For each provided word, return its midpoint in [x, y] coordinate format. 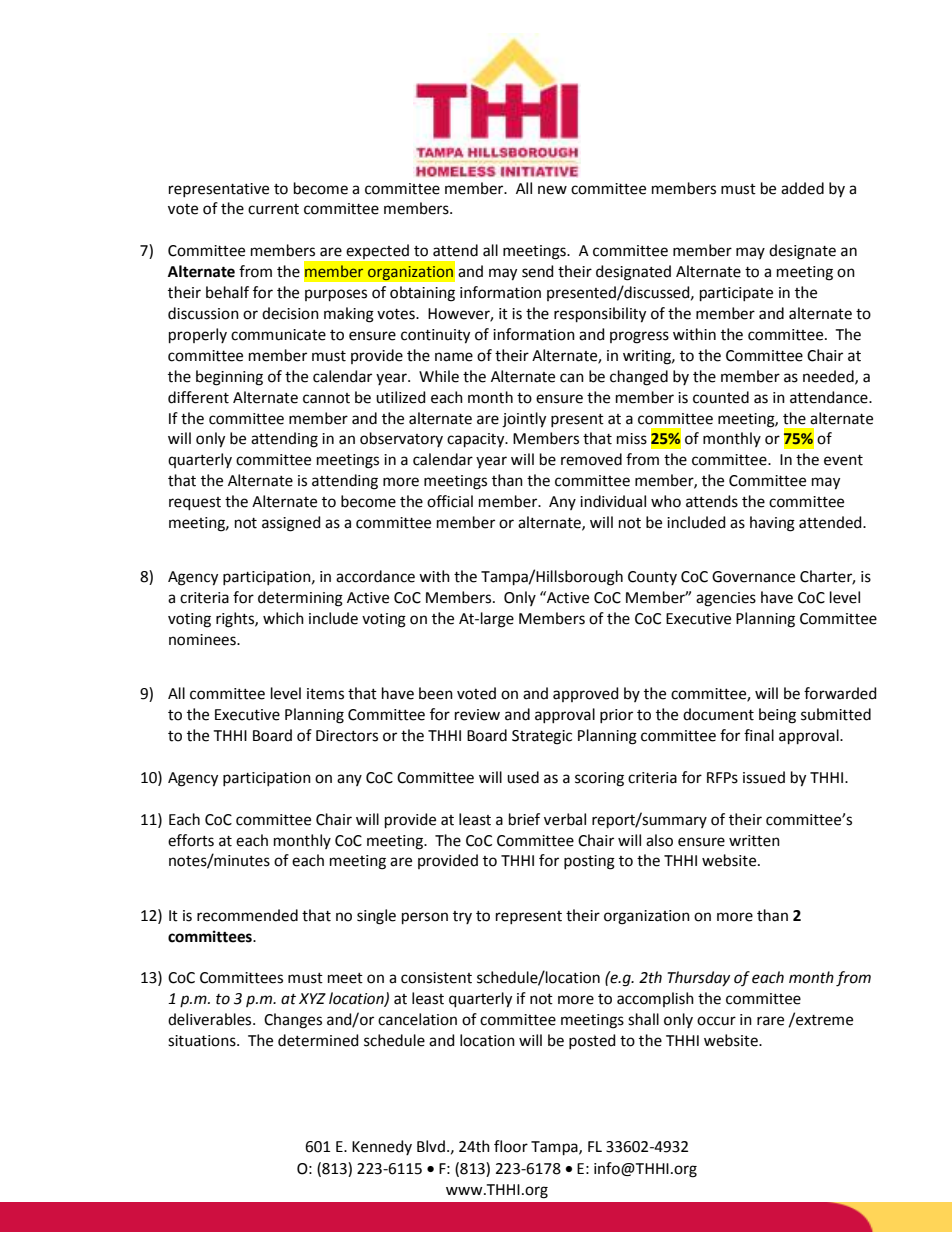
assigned [291, 524]
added [802, 188]
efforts [191, 840]
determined [318, 1040]
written [754, 841]
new [552, 190]
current [273, 209]
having [772, 524]
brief [524, 819]
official [450, 501]
